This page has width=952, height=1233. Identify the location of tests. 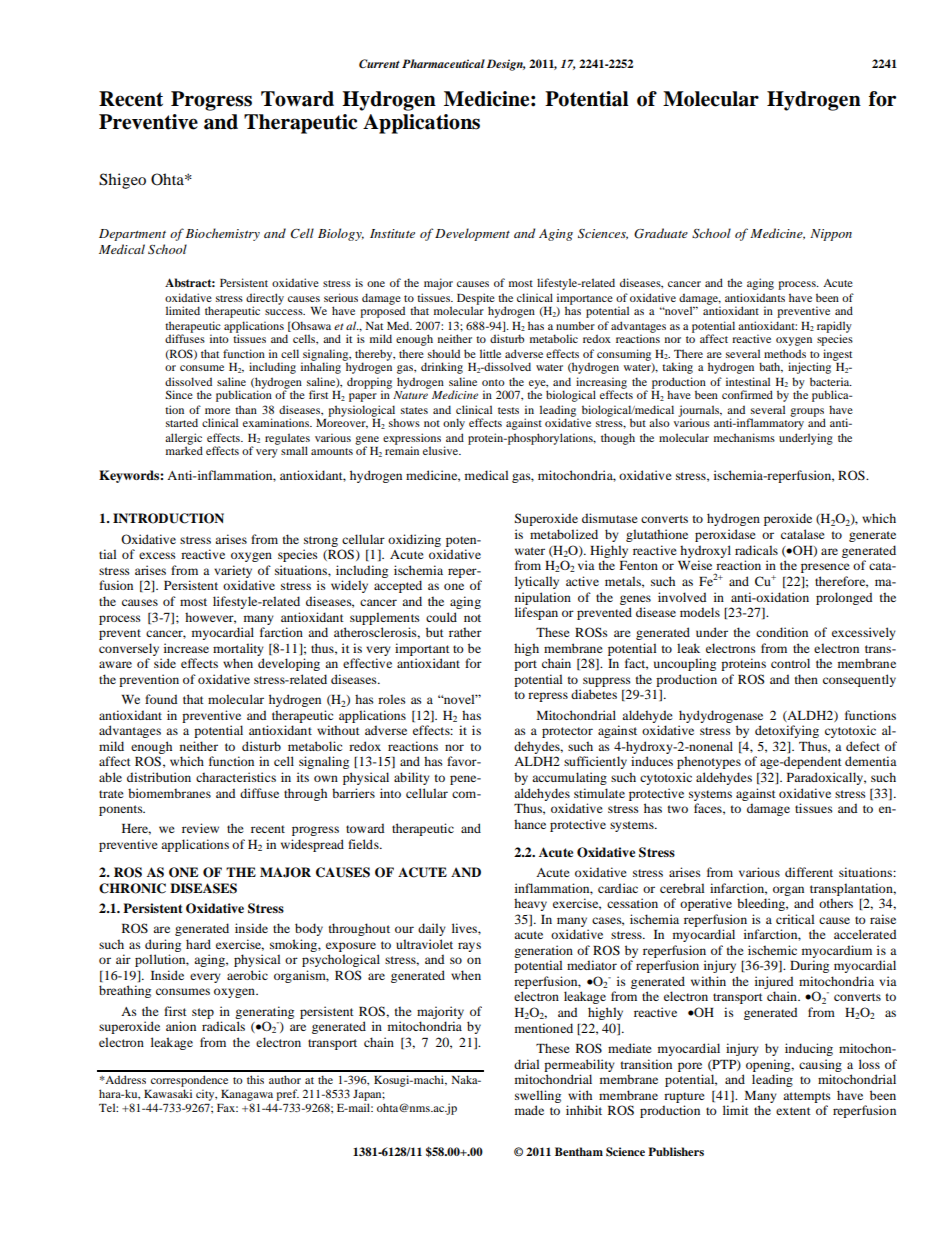
(508, 410).
